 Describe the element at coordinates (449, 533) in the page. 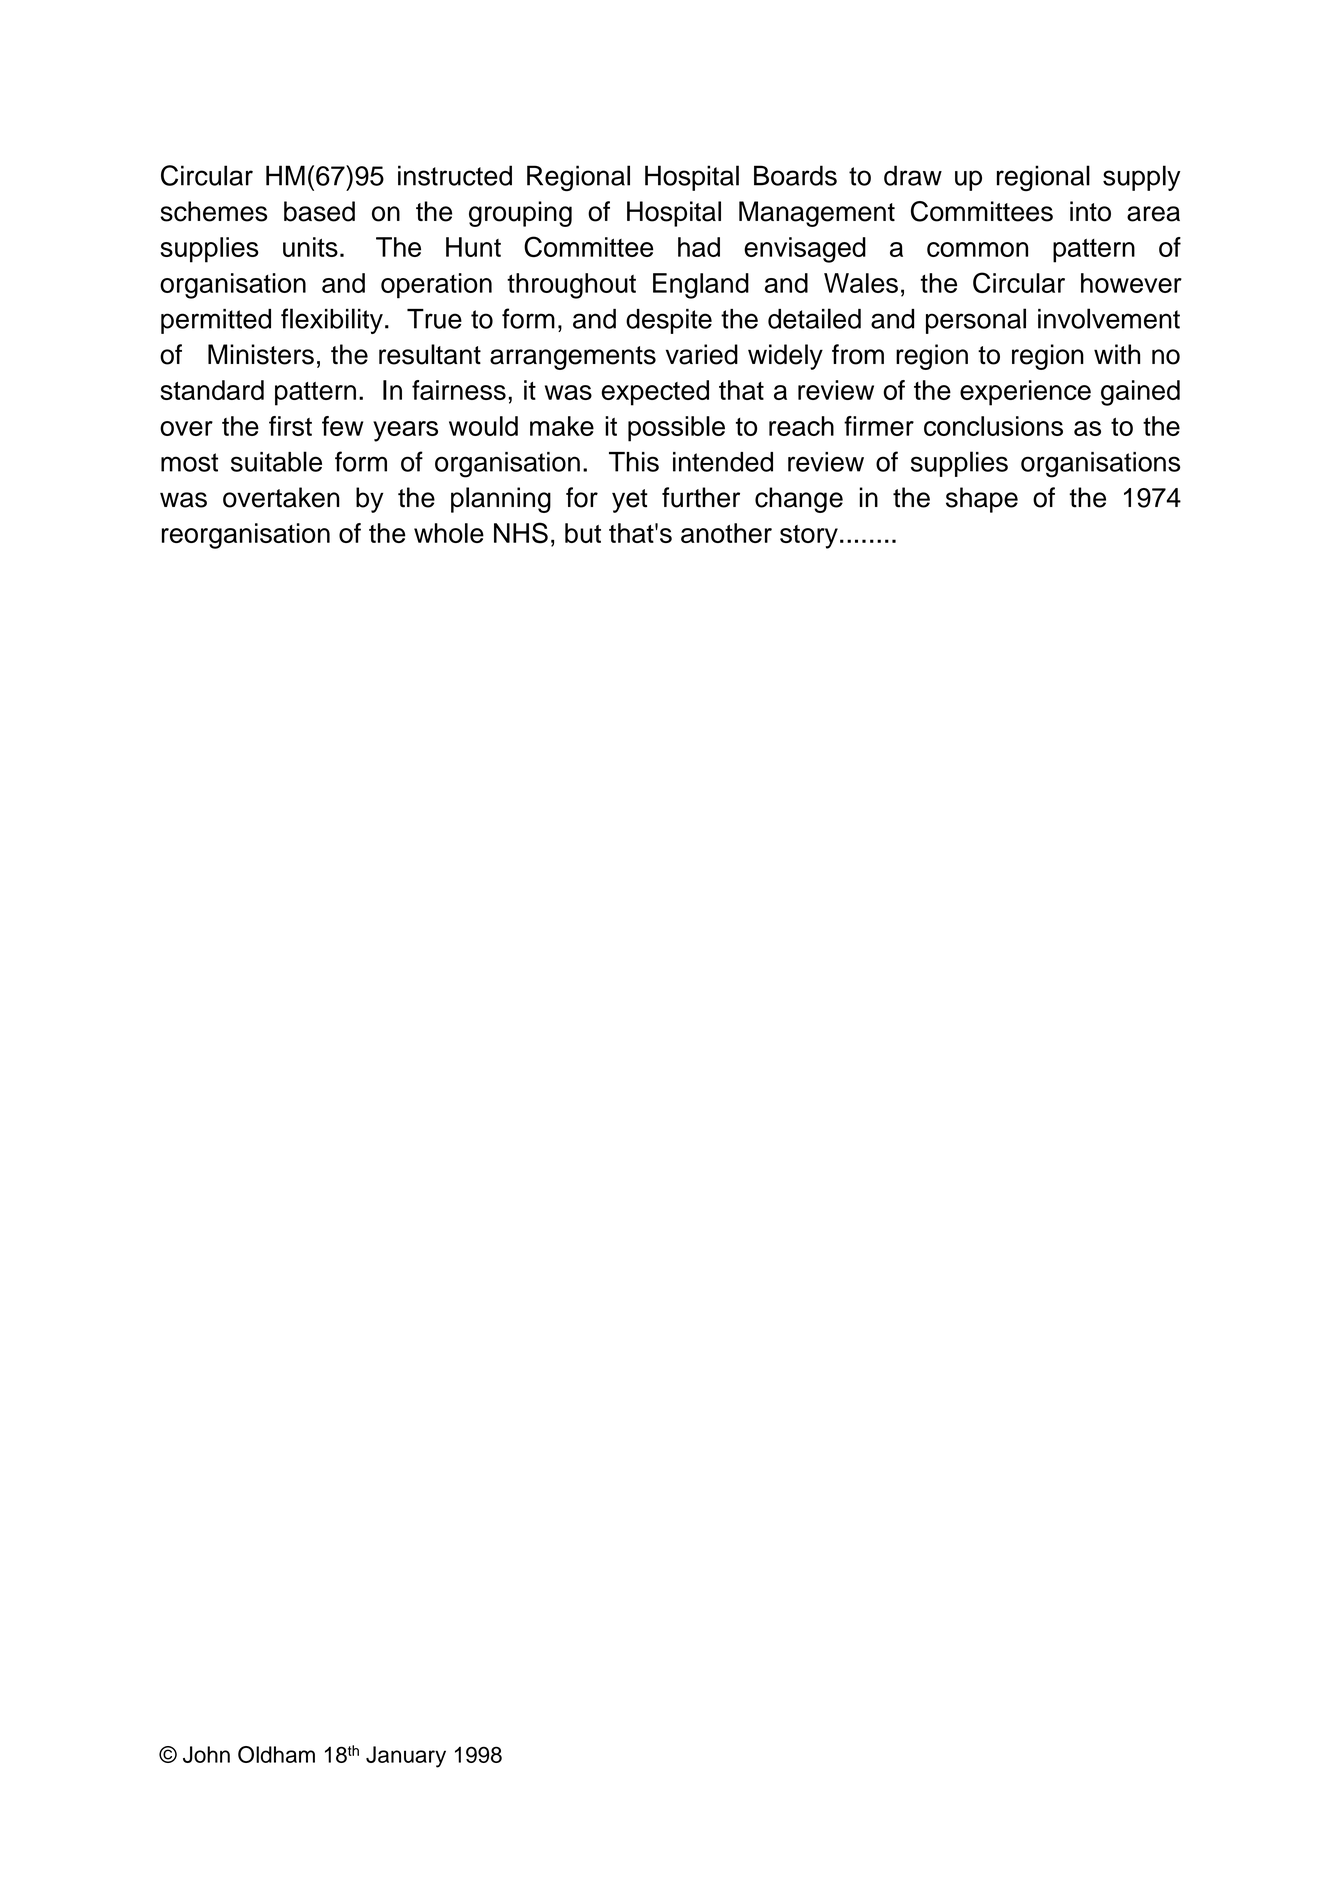

I see `whole` at that location.
